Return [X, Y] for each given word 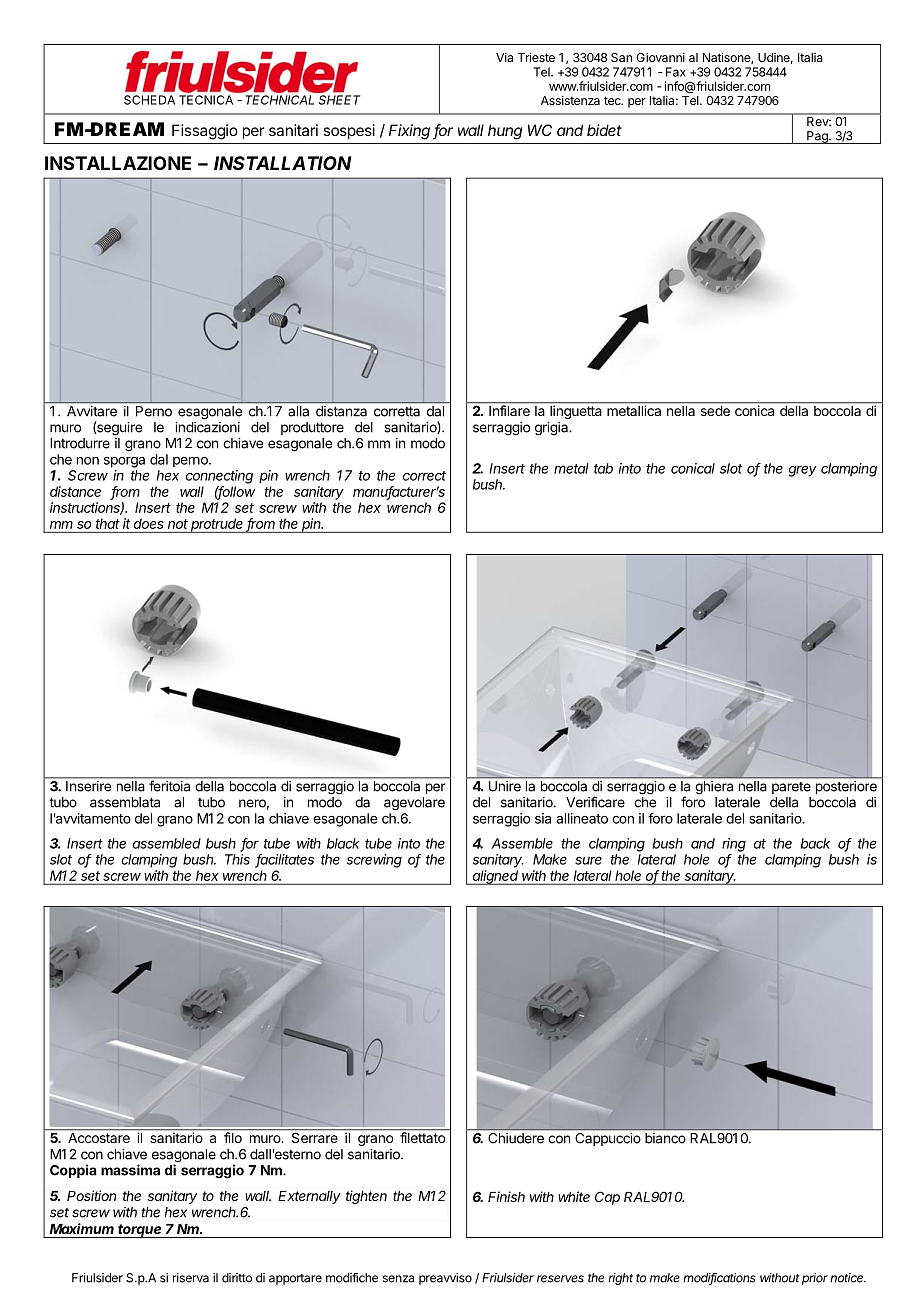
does [149, 523]
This [237, 859]
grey [803, 471]
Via [504, 57]
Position [91, 1195]
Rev [819, 121]
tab [603, 468]
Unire [505, 786]
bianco [665, 1138]
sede [715, 411]
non [88, 461]
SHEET [339, 100]
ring [734, 845]
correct [424, 476]
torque [140, 1231]
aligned [496, 877]
